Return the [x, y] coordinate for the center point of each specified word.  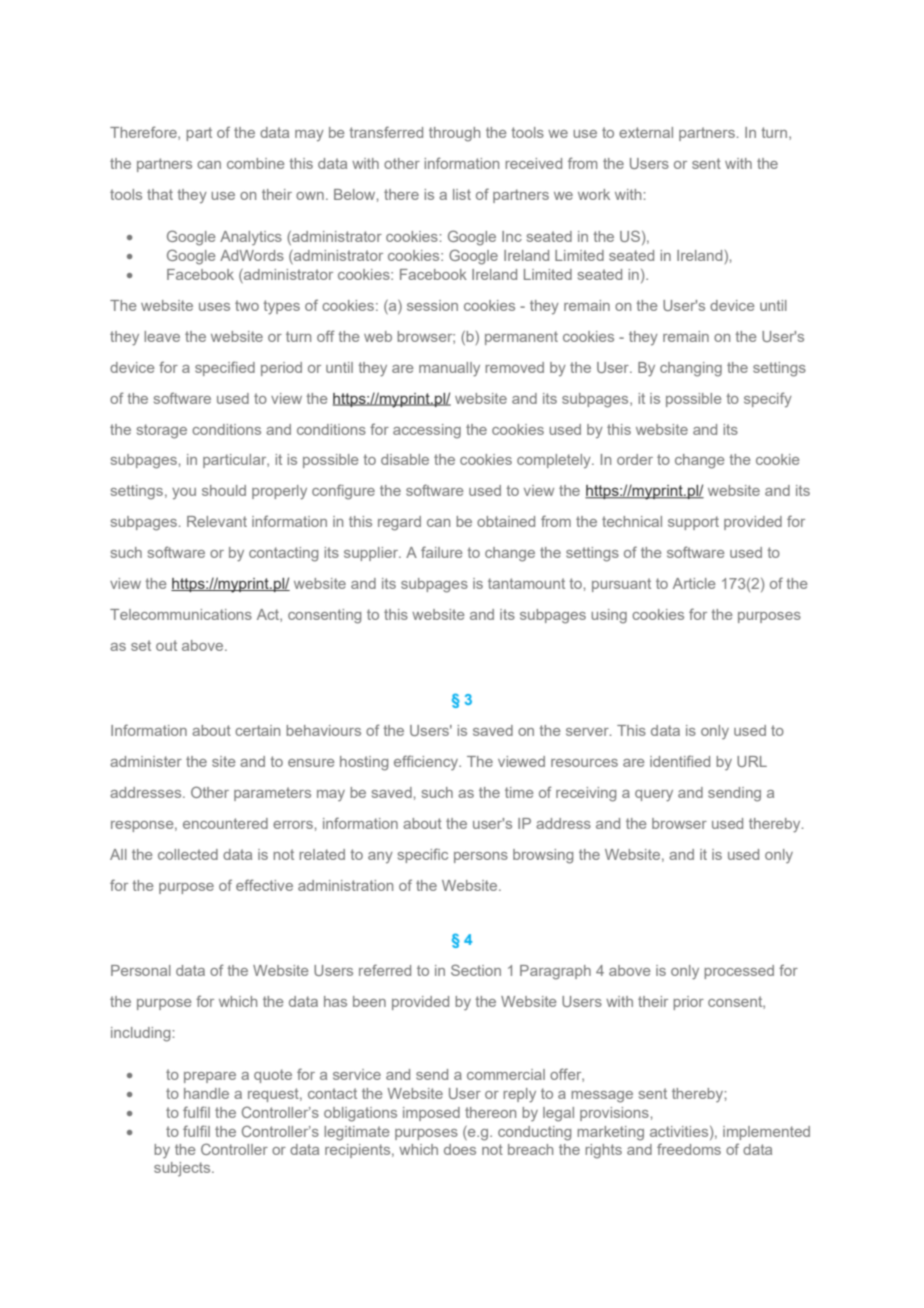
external [646, 132]
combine [255, 163]
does [460, 1149]
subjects [183, 1169]
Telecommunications [181, 614]
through [454, 134]
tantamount [526, 583]
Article [694, 583]
